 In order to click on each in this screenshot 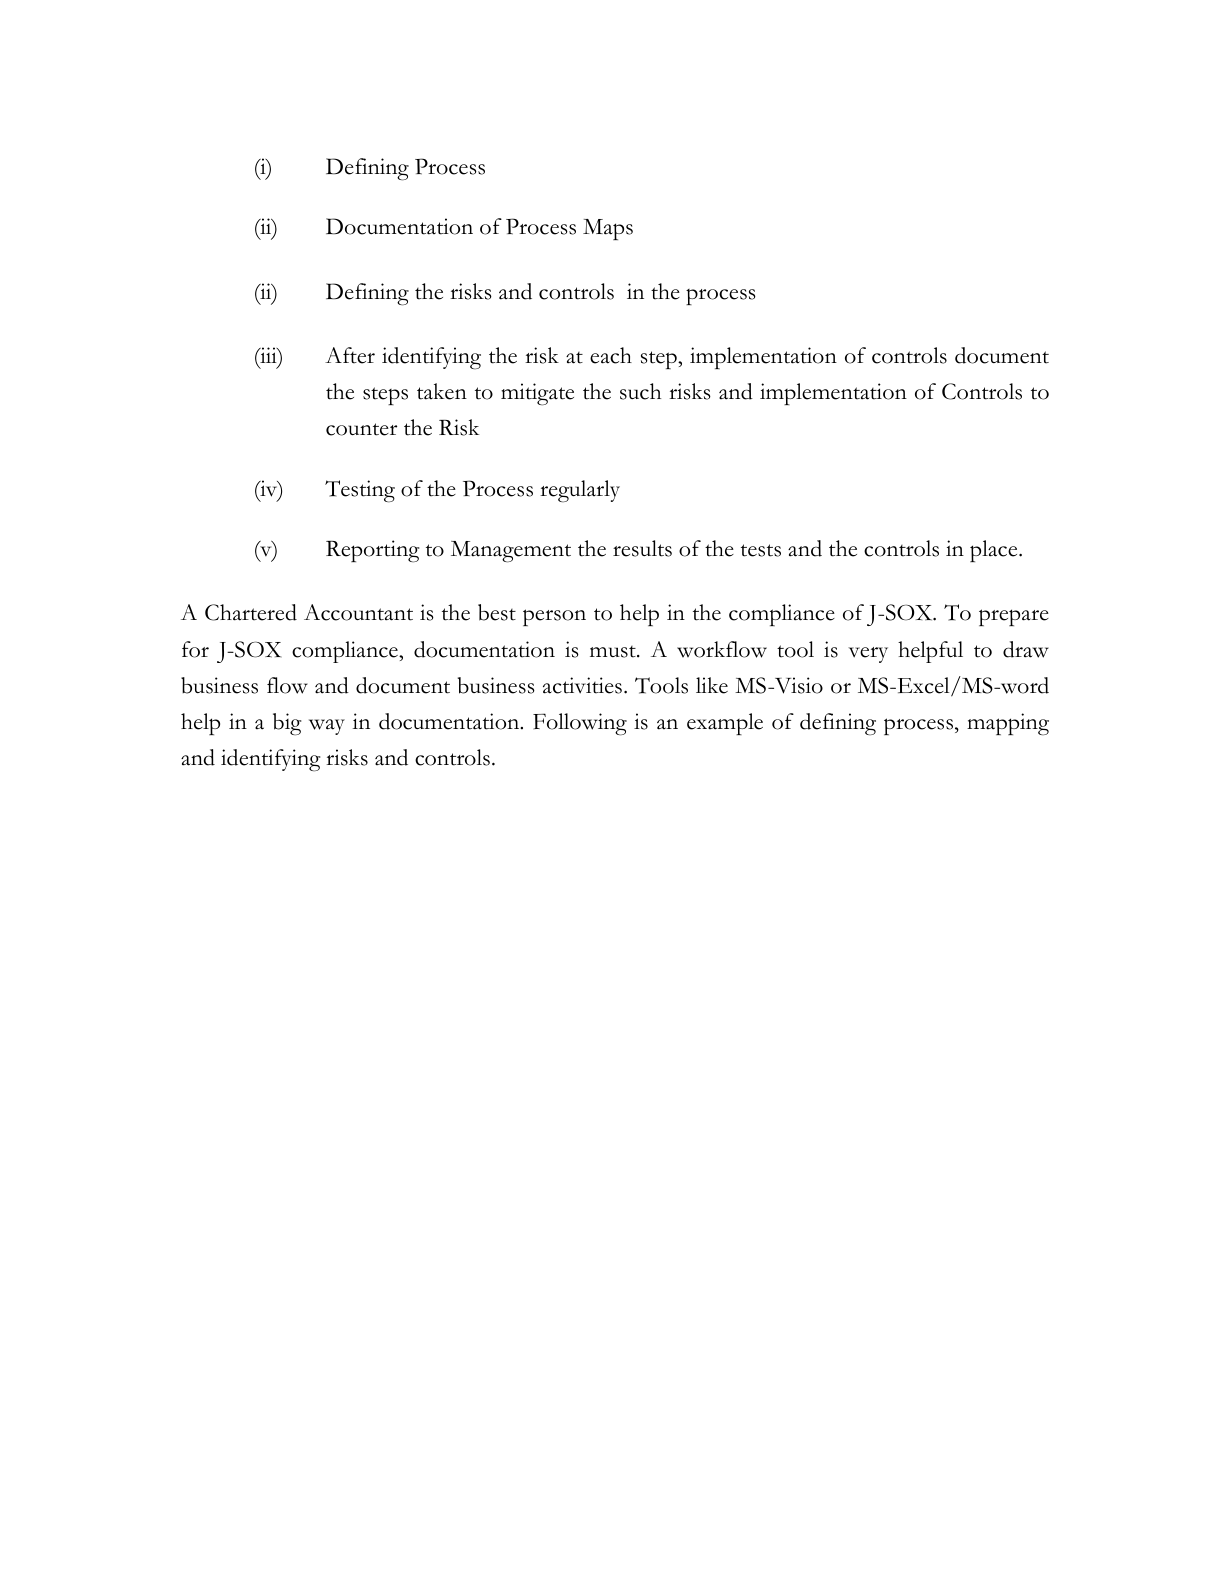, I will do `click(611, 355)`.
